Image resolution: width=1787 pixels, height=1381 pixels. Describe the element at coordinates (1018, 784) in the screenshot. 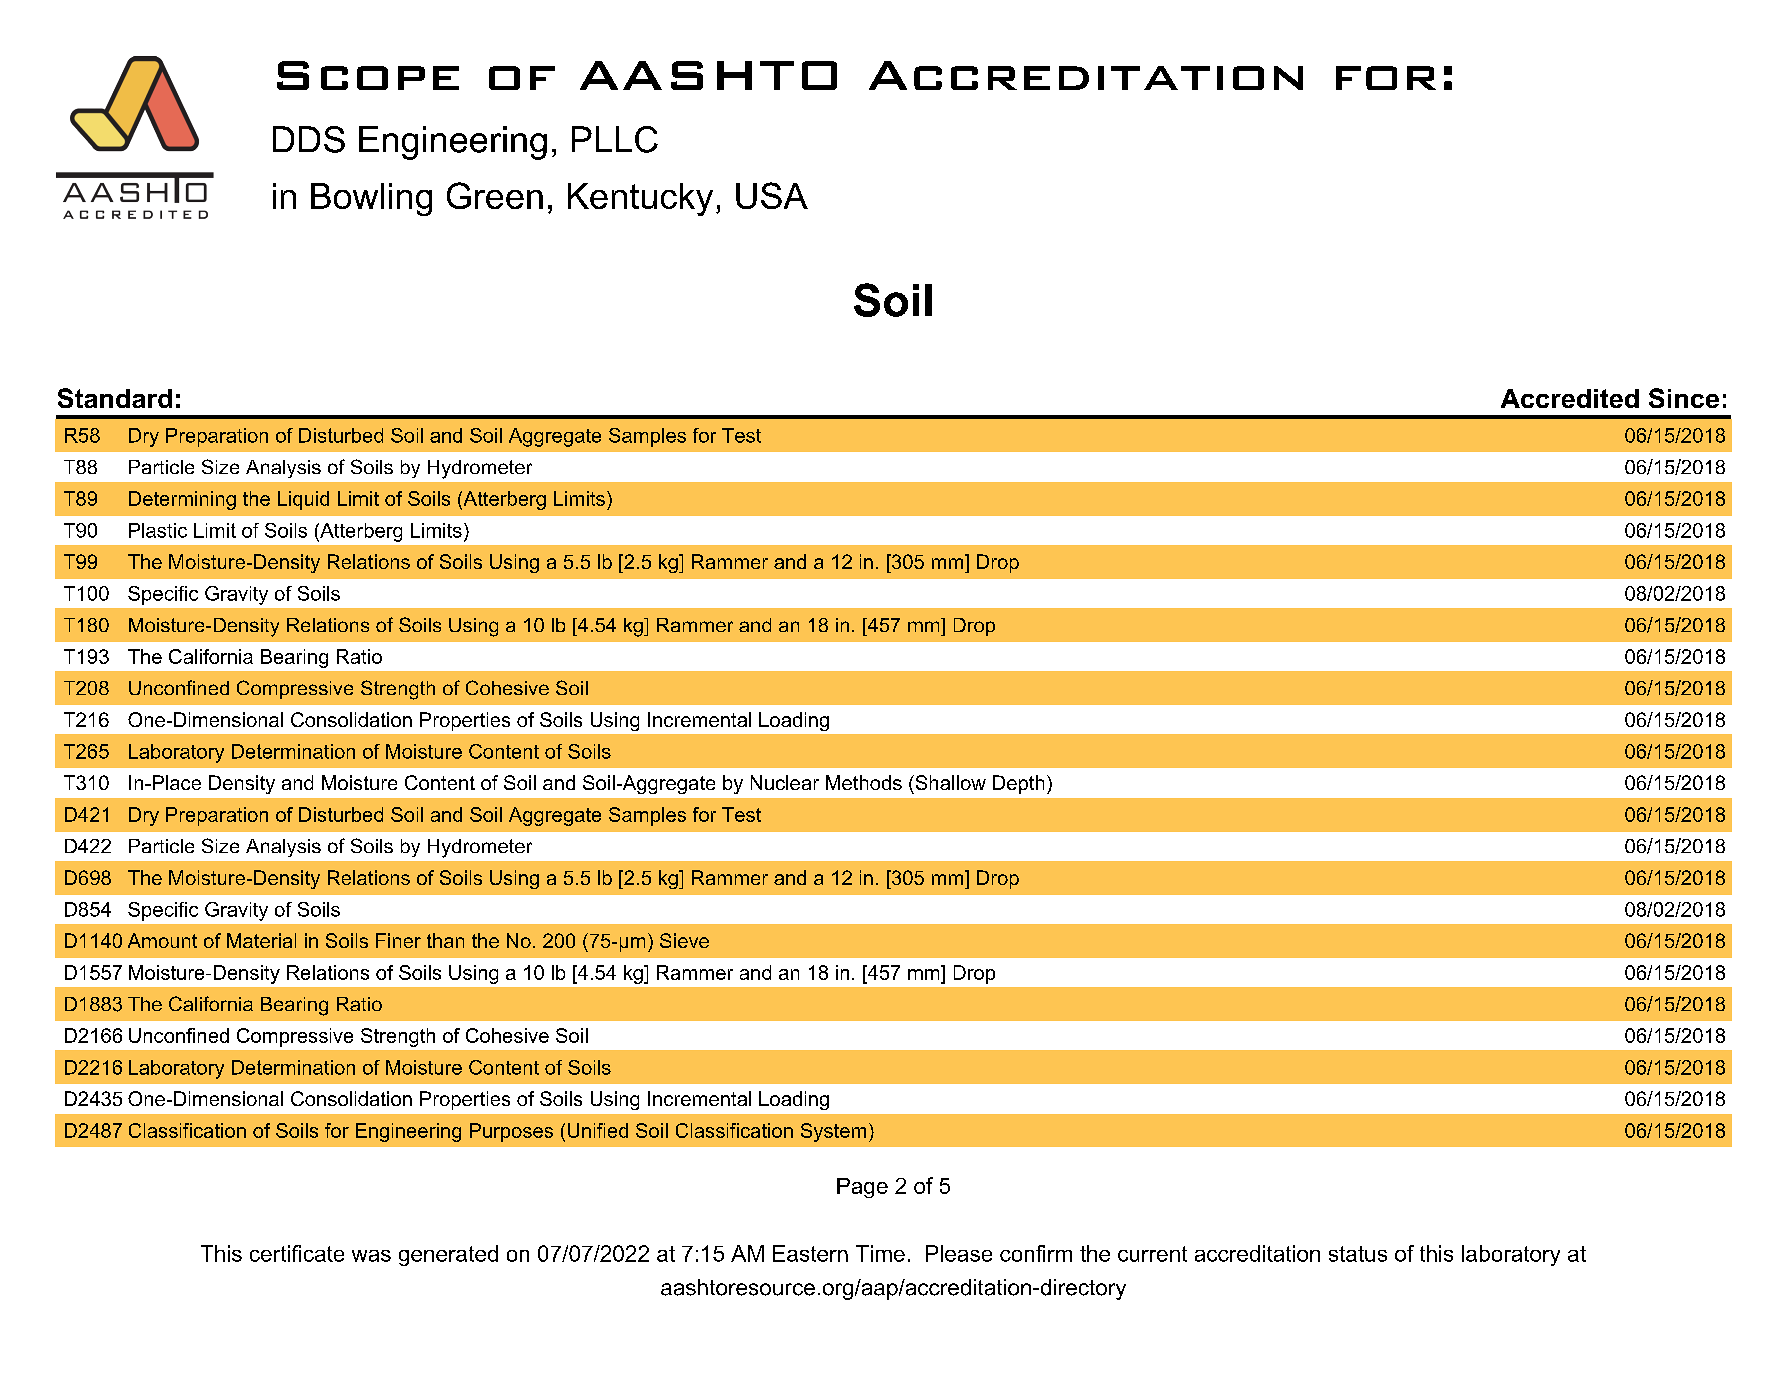

I see `Depth` at that location.
